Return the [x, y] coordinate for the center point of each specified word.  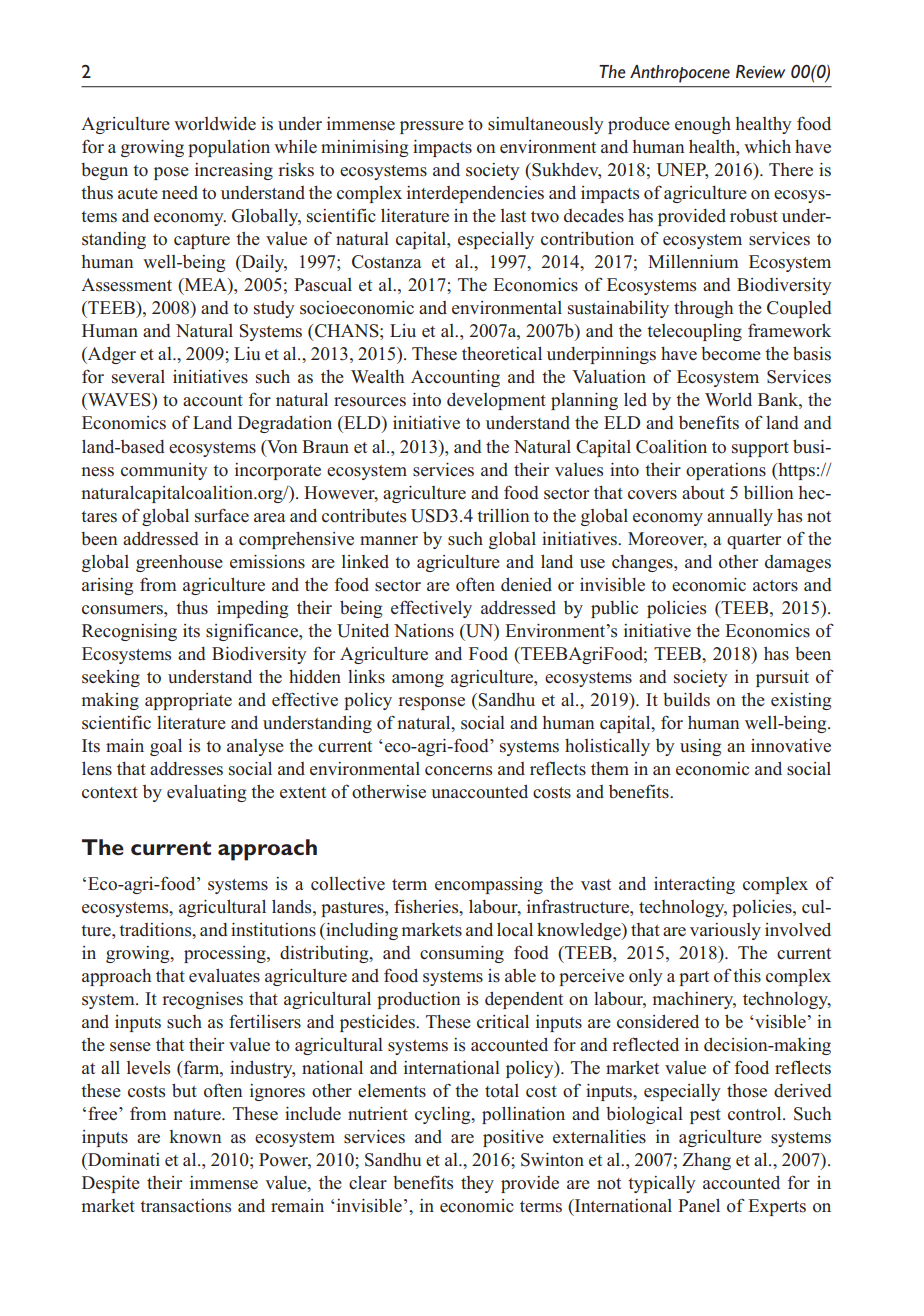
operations [726, 471]
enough [703, 125]
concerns [458, 771]
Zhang [706, 1161]
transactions [185, 1206]
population [229, 148]
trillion [503, 515]
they [477, 1184]
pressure [432, 127]
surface [222, 515]
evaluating [206, 793]
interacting [694, 885]
